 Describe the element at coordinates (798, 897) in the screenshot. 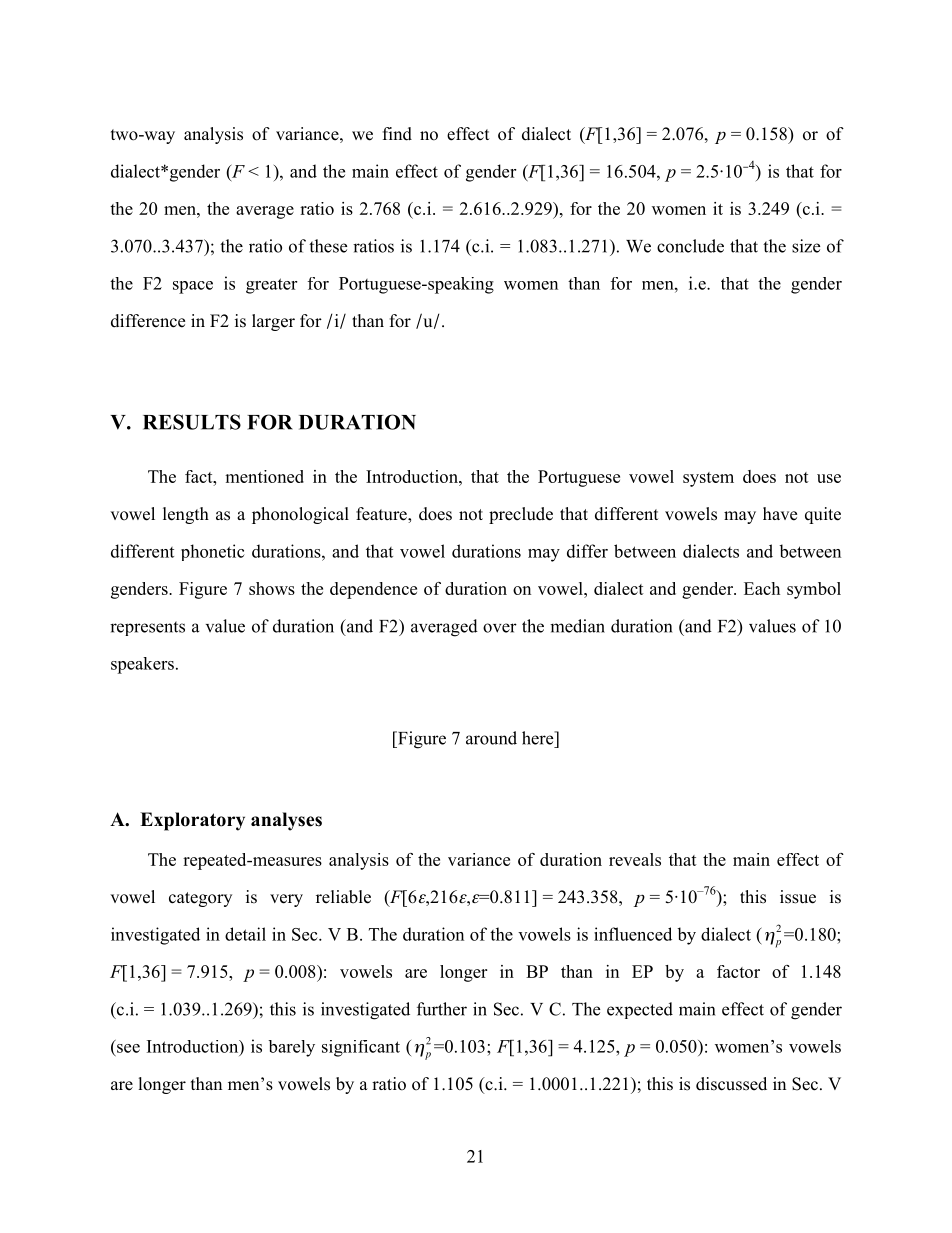

I see `issue` at that location.
